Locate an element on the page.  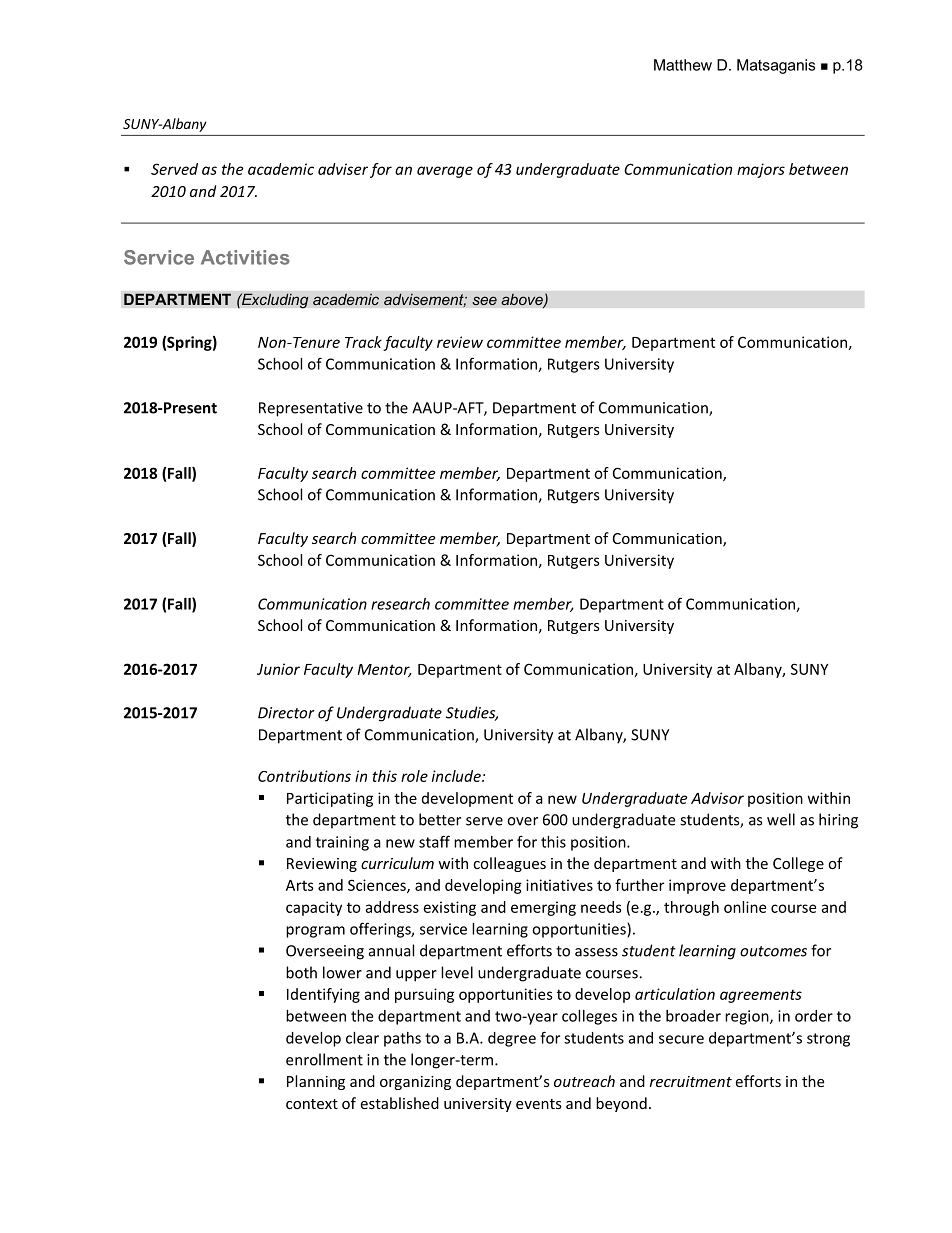
colleagues is located at coordinates (509, 864).
